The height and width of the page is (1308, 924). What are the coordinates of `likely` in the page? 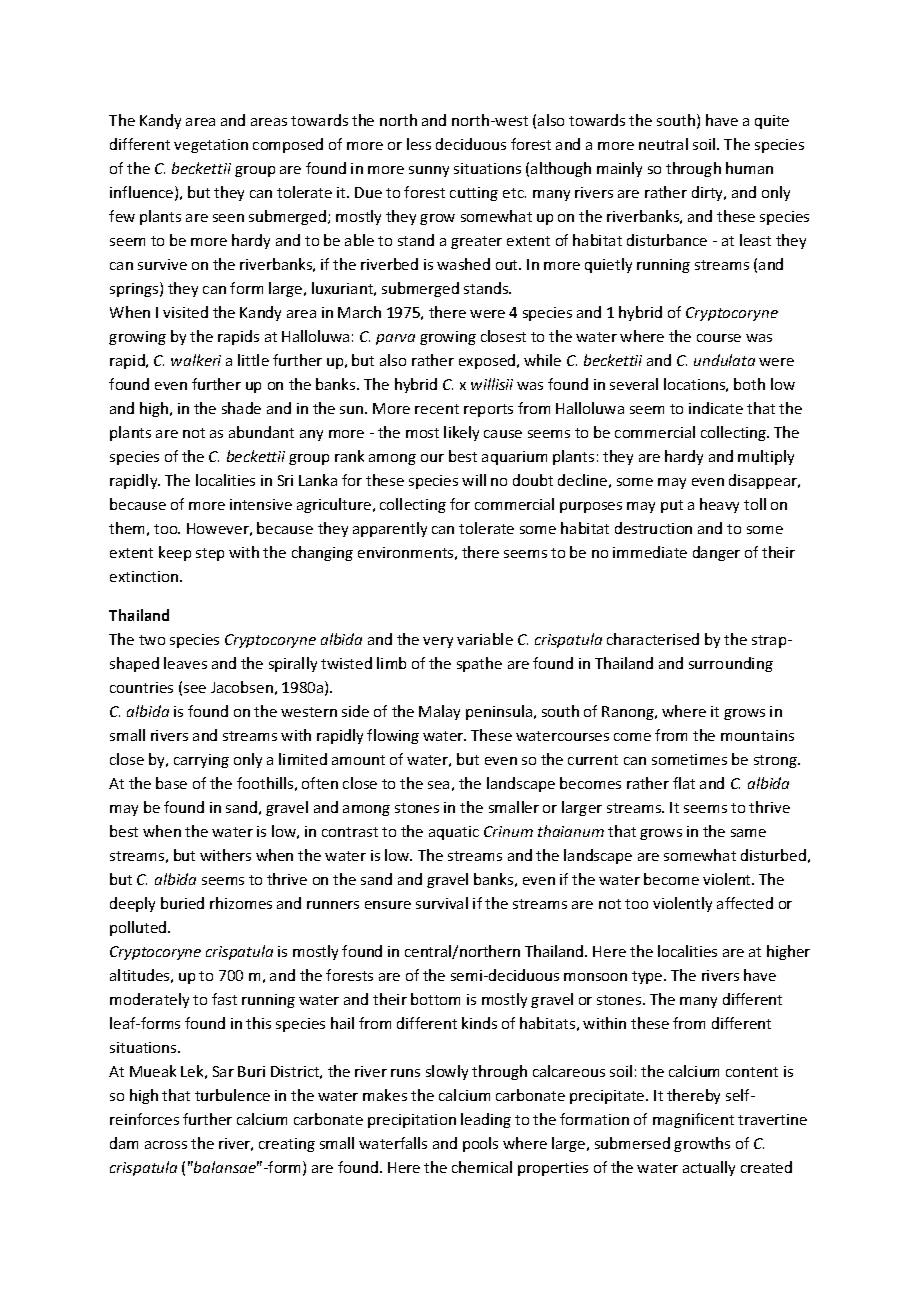 It's located at (461, 433).
